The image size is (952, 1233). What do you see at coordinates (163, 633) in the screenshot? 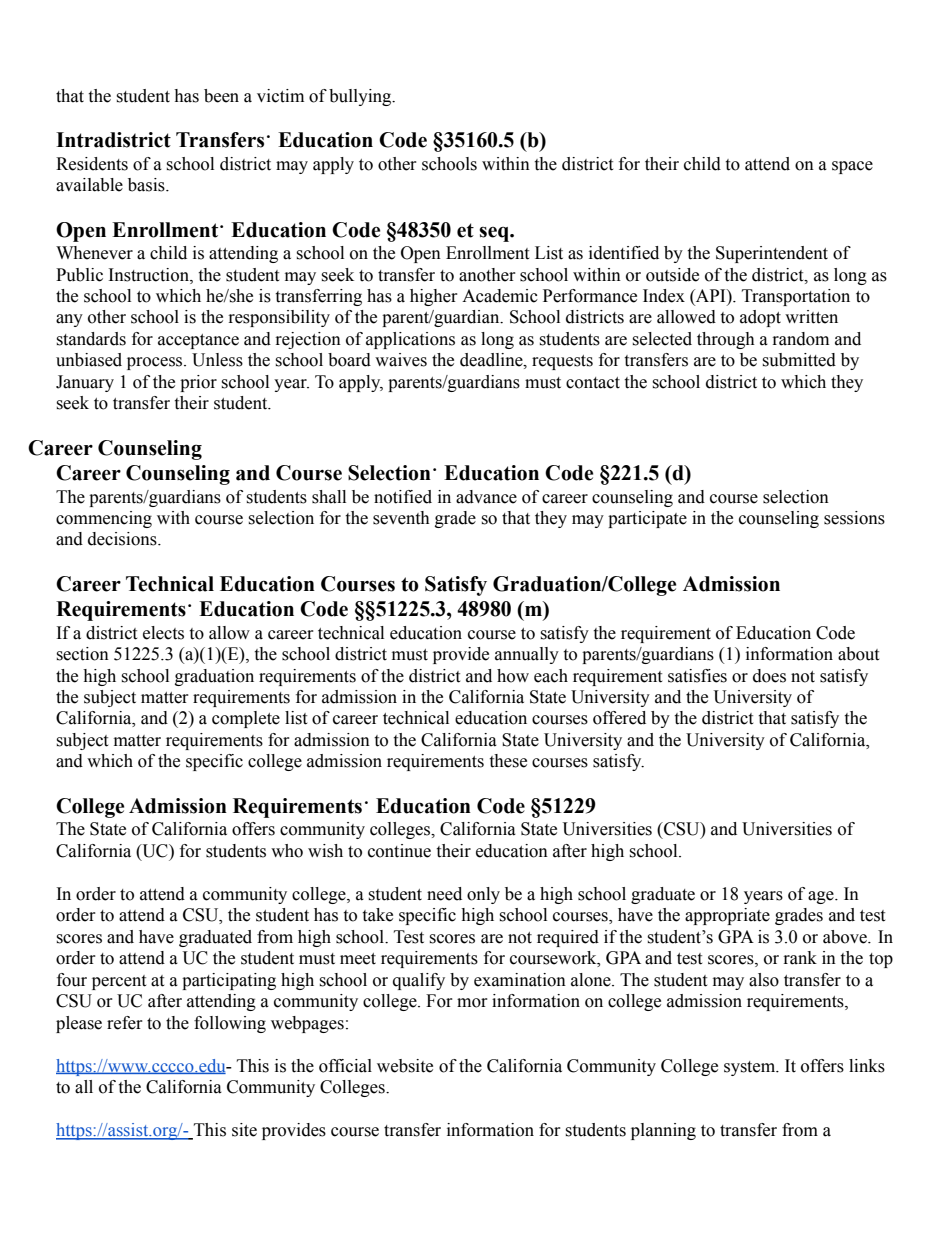
I see `elects` at bounding box center [163, 633].
